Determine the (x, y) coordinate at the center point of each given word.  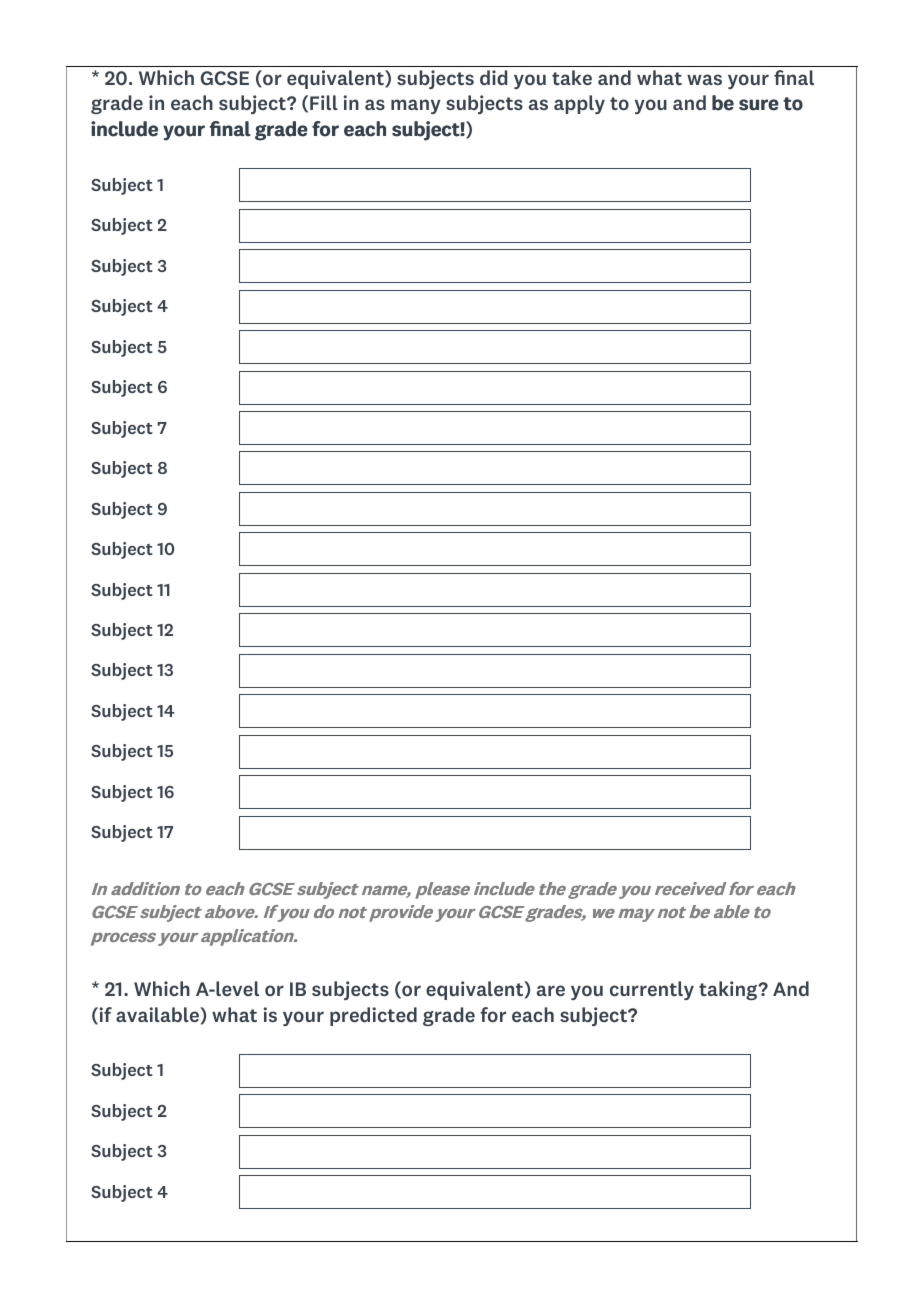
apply (579, 104)
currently (652, 990)
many (416, 106)
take (572, 77)
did (493, 77)
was (704, 79)
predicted (373, 1016)
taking (729, 990)
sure (759, 105)
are (551, 990)
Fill (324, 102)
